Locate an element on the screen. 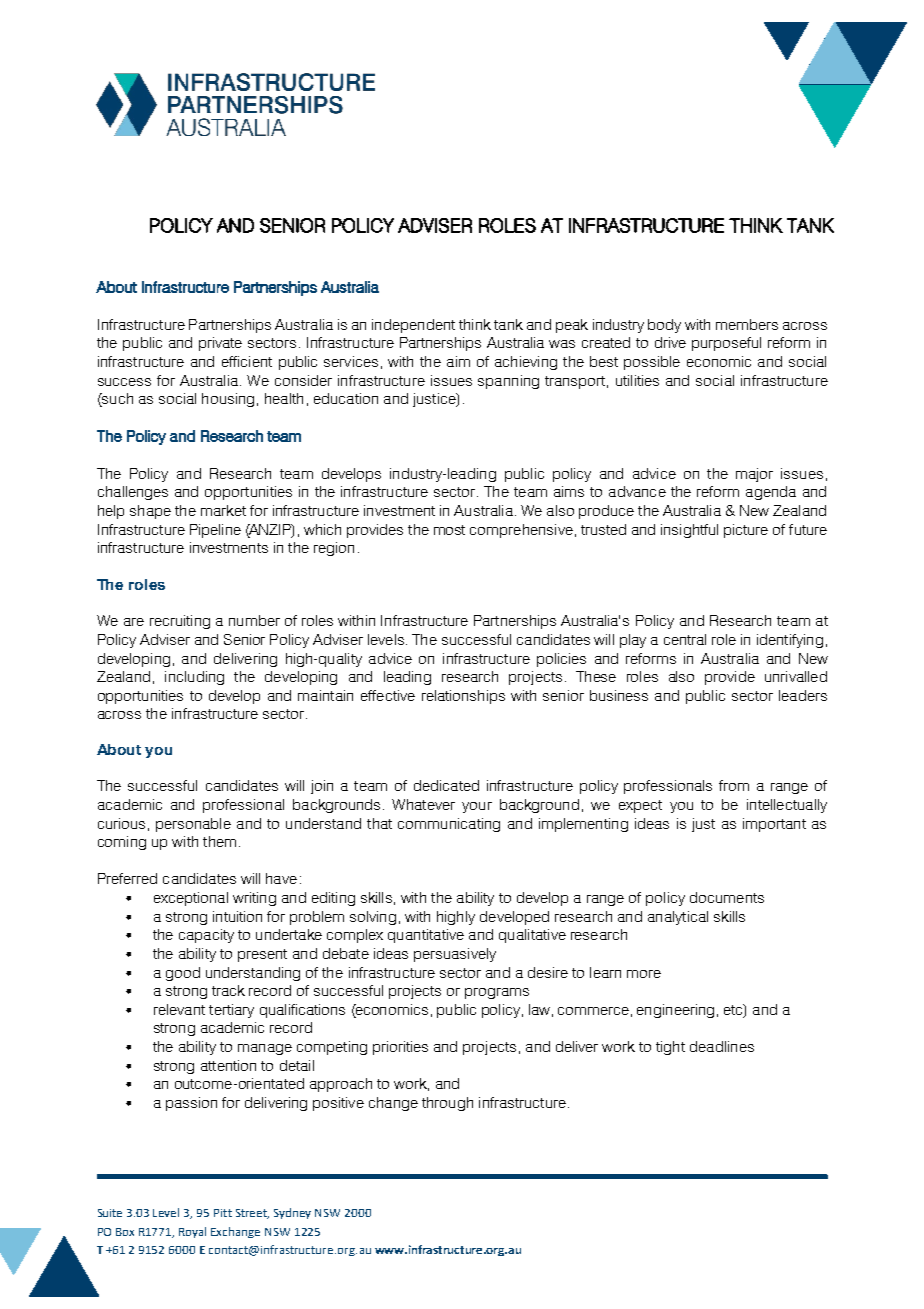 The image size is (924, 1309). relationships is located at coordinates (463, 697).
